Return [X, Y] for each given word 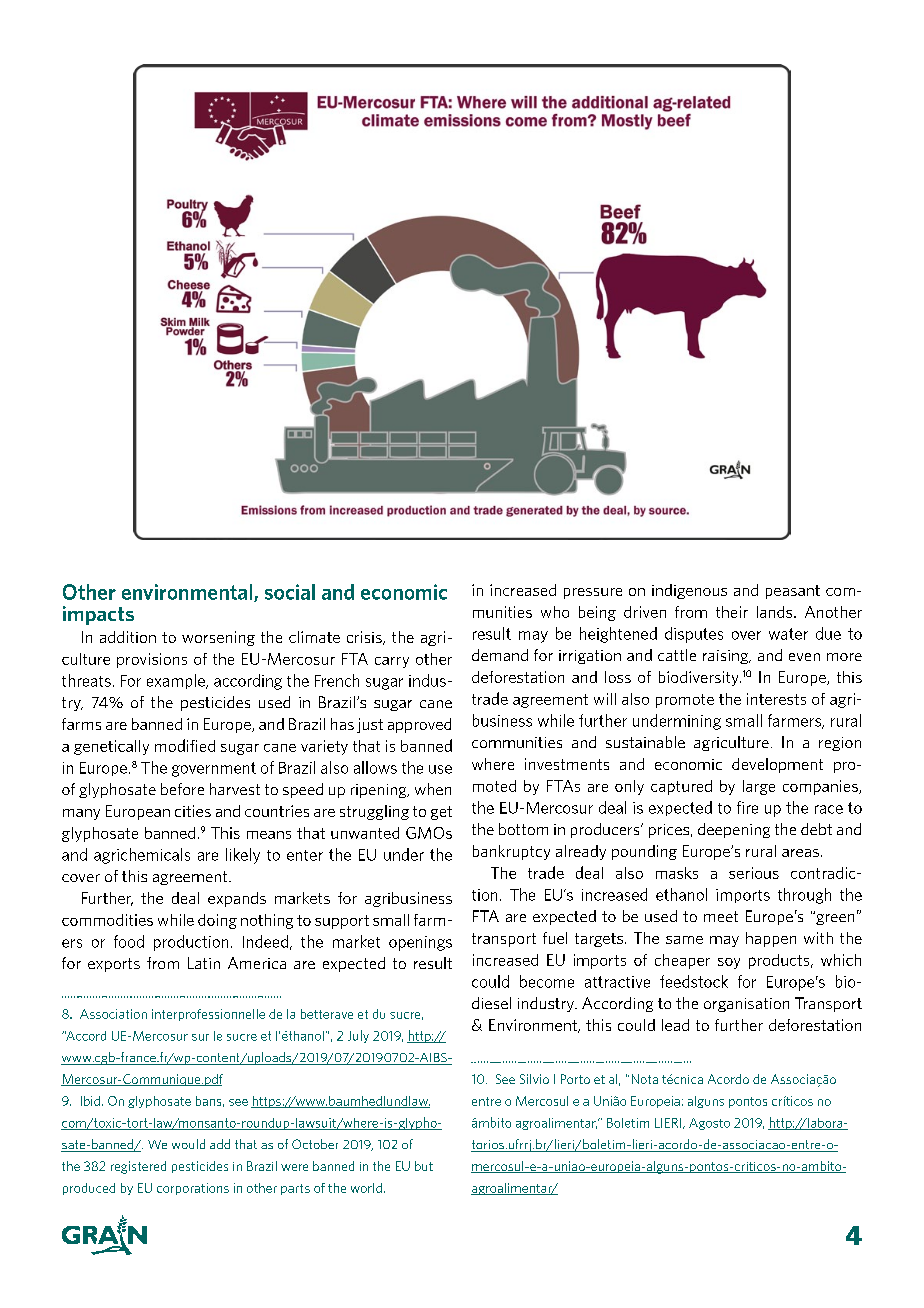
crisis [365, 638]
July [358, 1036]
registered [138, 1167]
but [424, 1166]
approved [419, 725]
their [732, 612]
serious [754, 873]
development [777, 765]
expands [237, 899]
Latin [204, 963]
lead [675, 1025]
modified [185, 745]
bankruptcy [511, 852]
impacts [98, 615]
